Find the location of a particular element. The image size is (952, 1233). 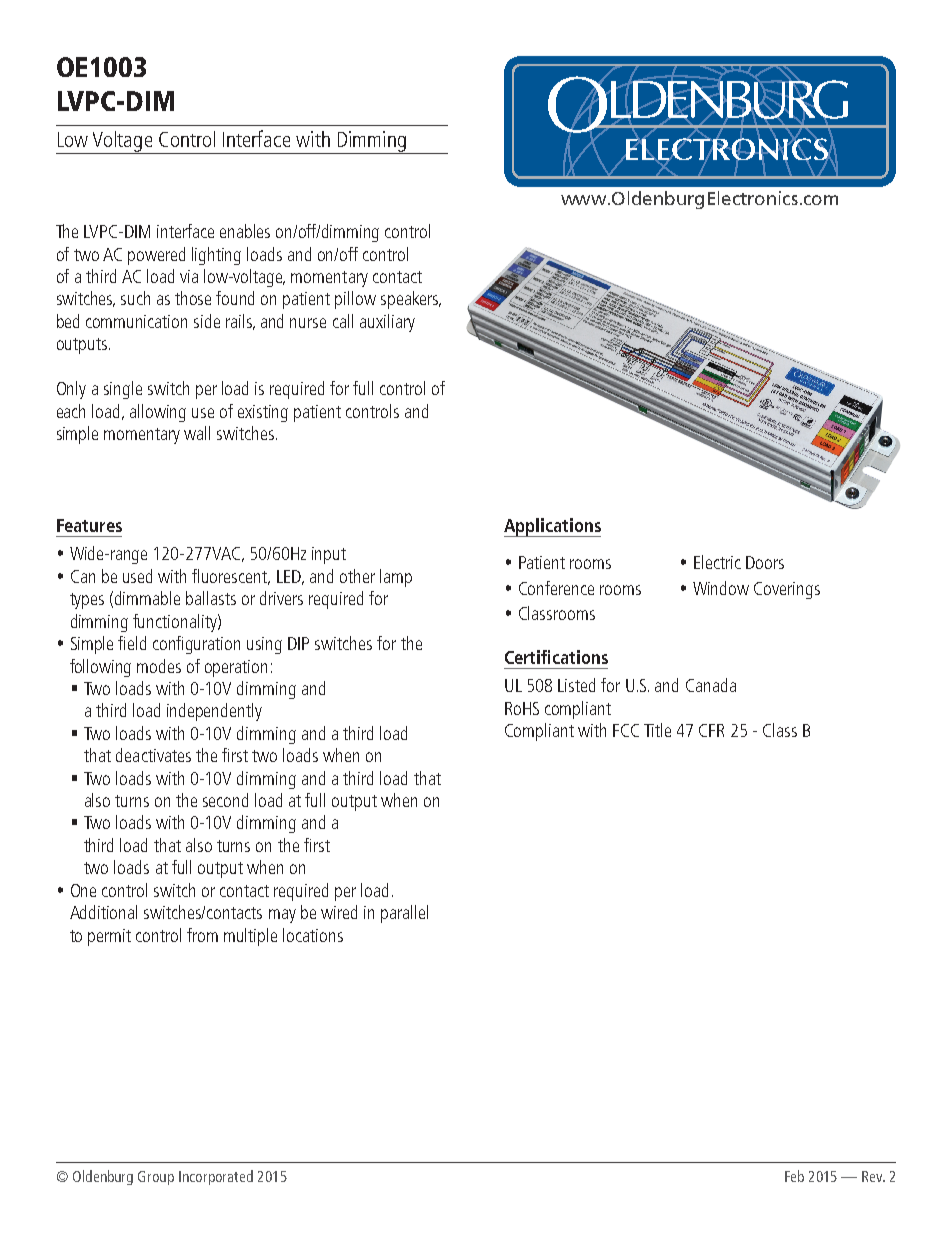

powered is located at coordinates (156, 256).
